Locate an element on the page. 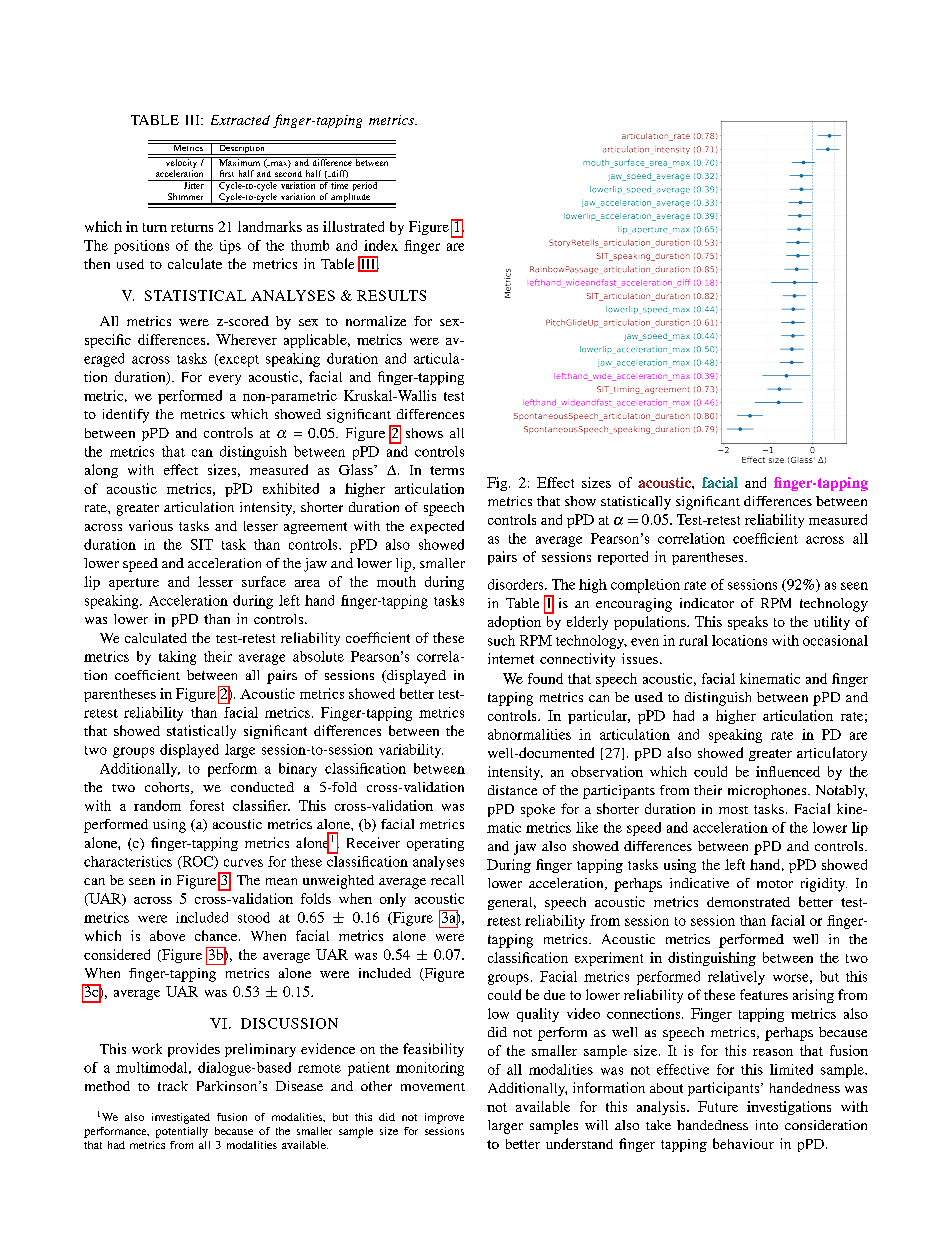  period is located at coordinates (365, 185).
